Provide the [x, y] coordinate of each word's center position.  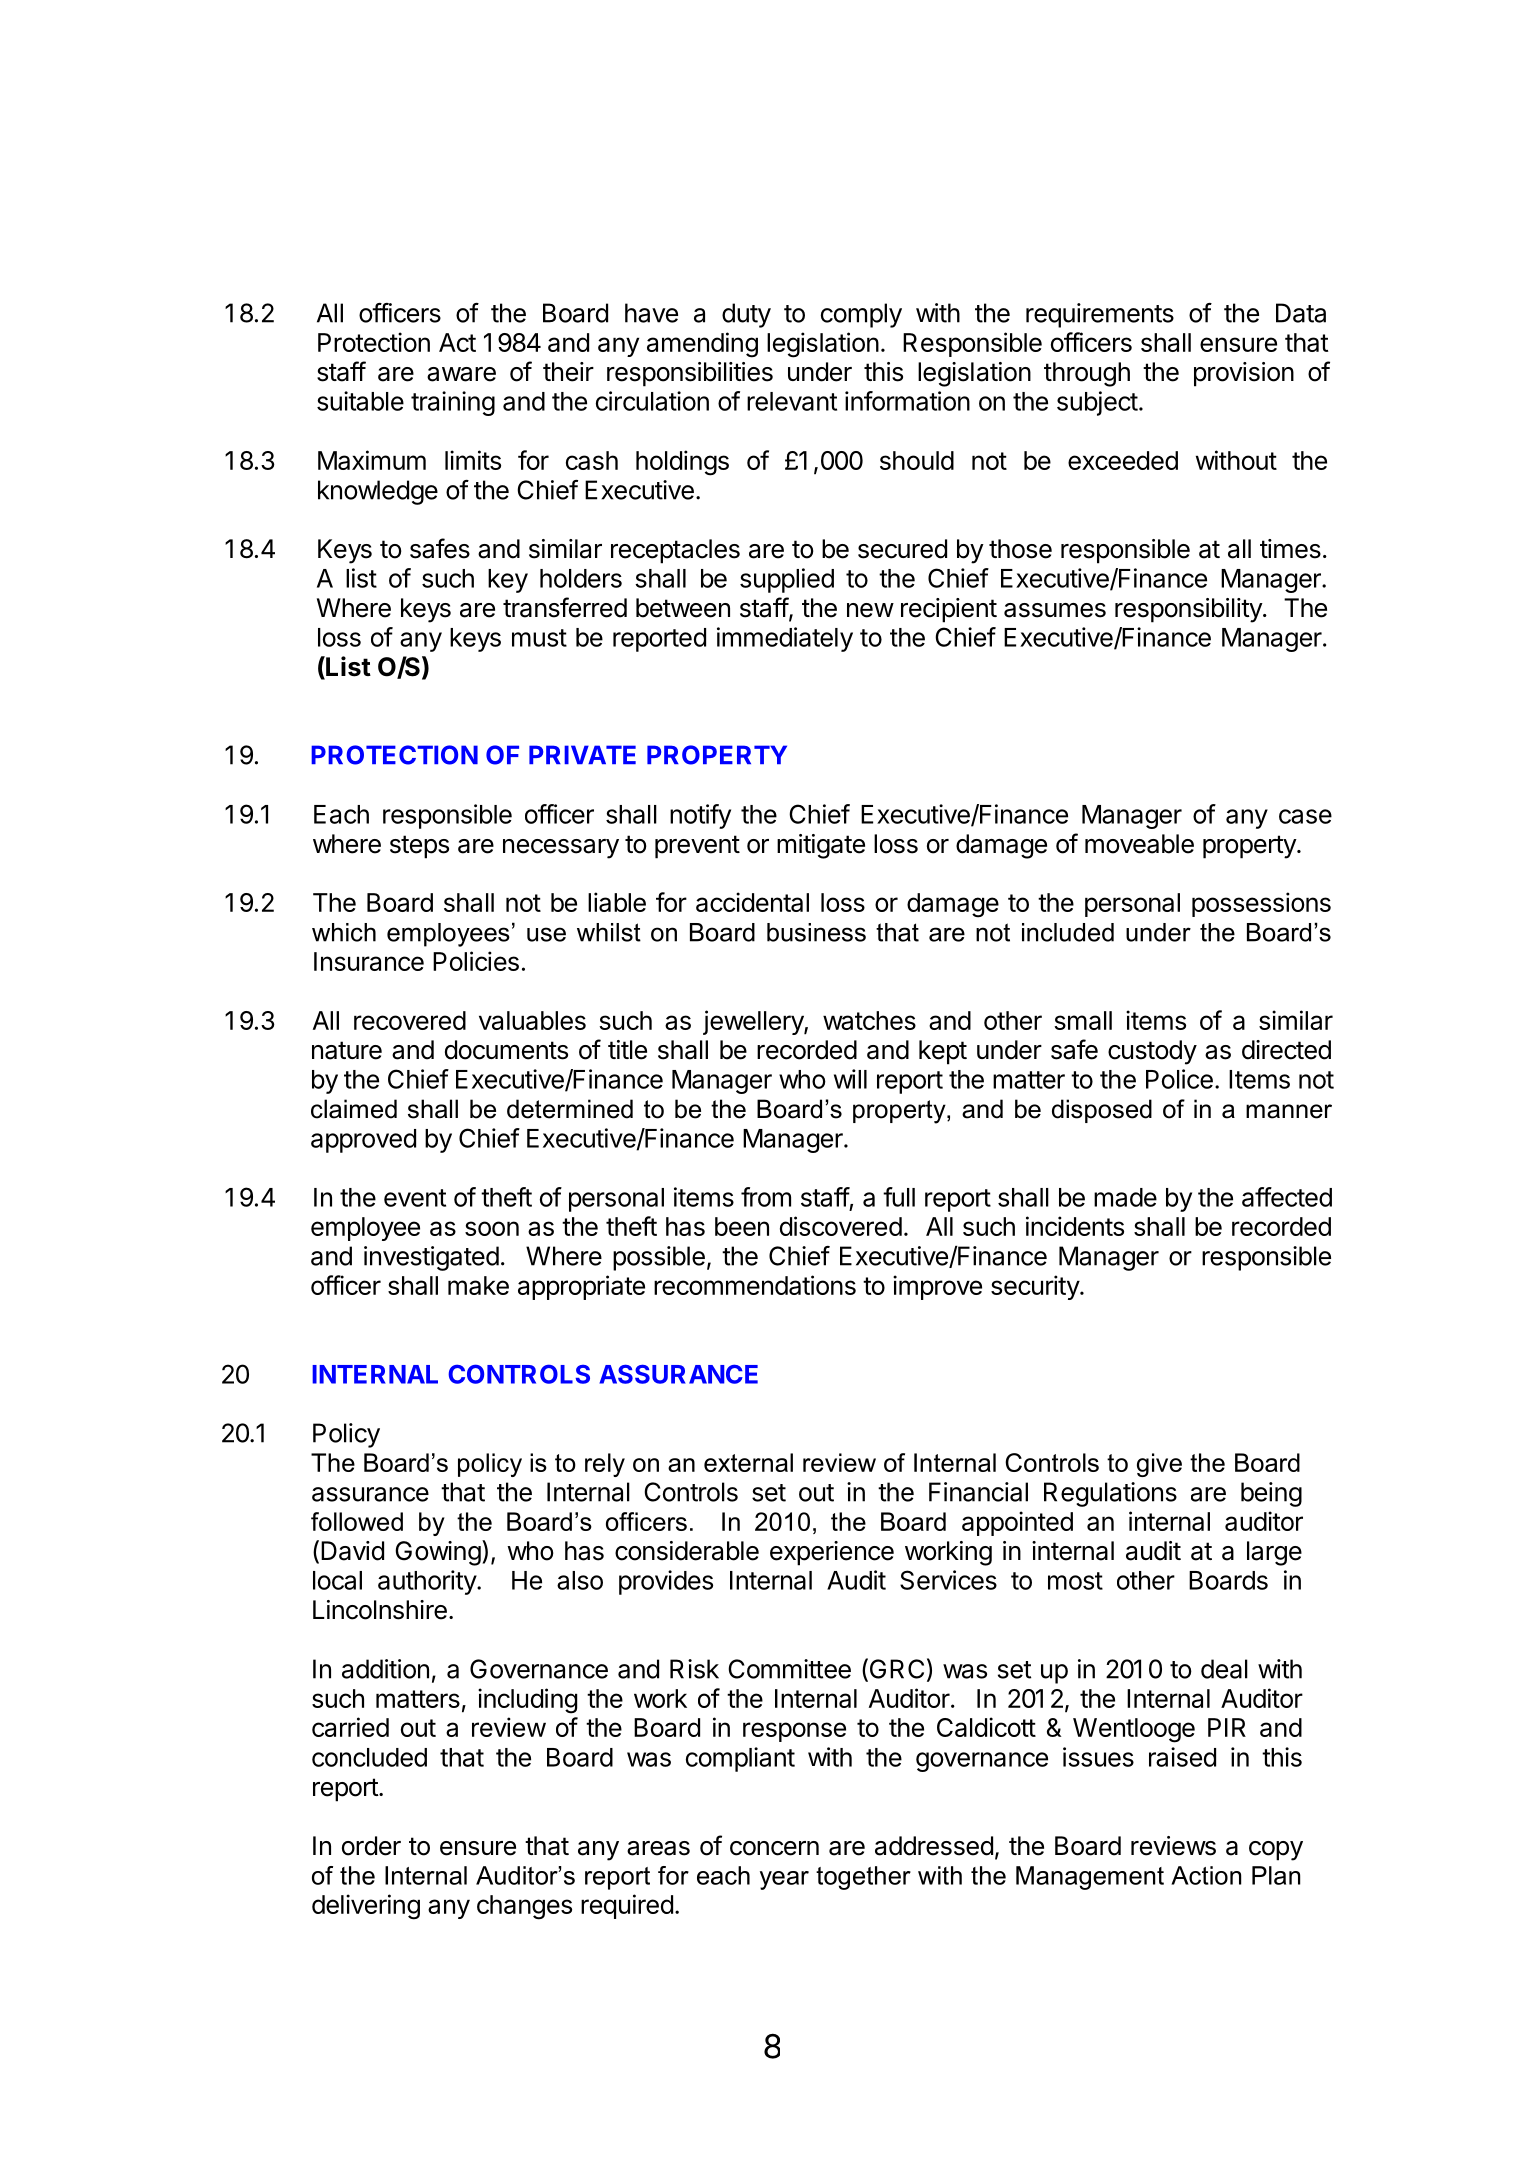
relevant [792, 401]
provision [1244, 374]
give [1159, 1465]
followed [357, 1521]
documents [506, 1050]
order [371, 1846]
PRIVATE [582, 754]
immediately [785, 639]
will [850, 1079]
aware [461, 374]
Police [1179, 1079]
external [748, 1462]
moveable [1139, 844]
